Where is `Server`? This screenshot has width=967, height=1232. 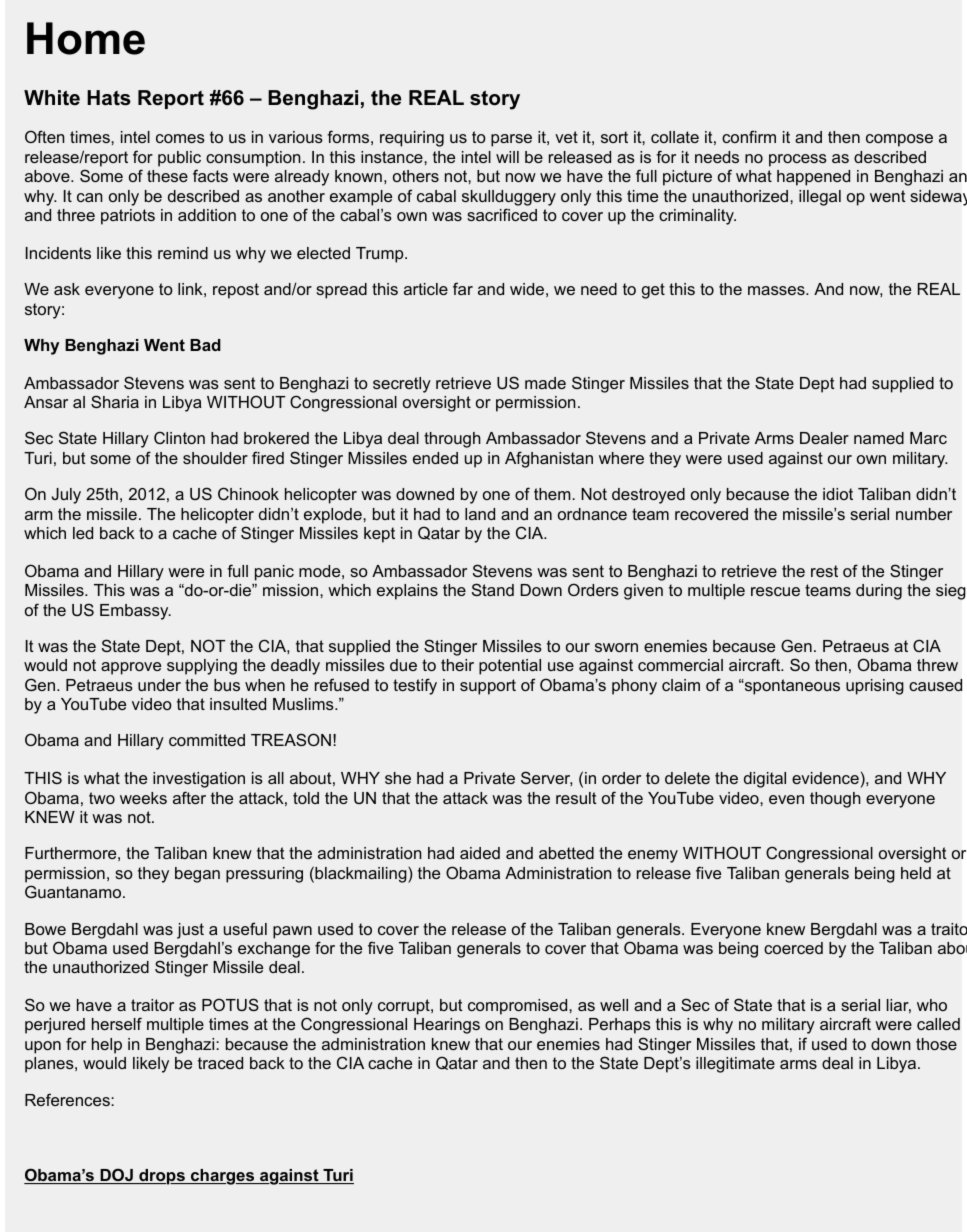 Server is located at coordinates (546, 778).
